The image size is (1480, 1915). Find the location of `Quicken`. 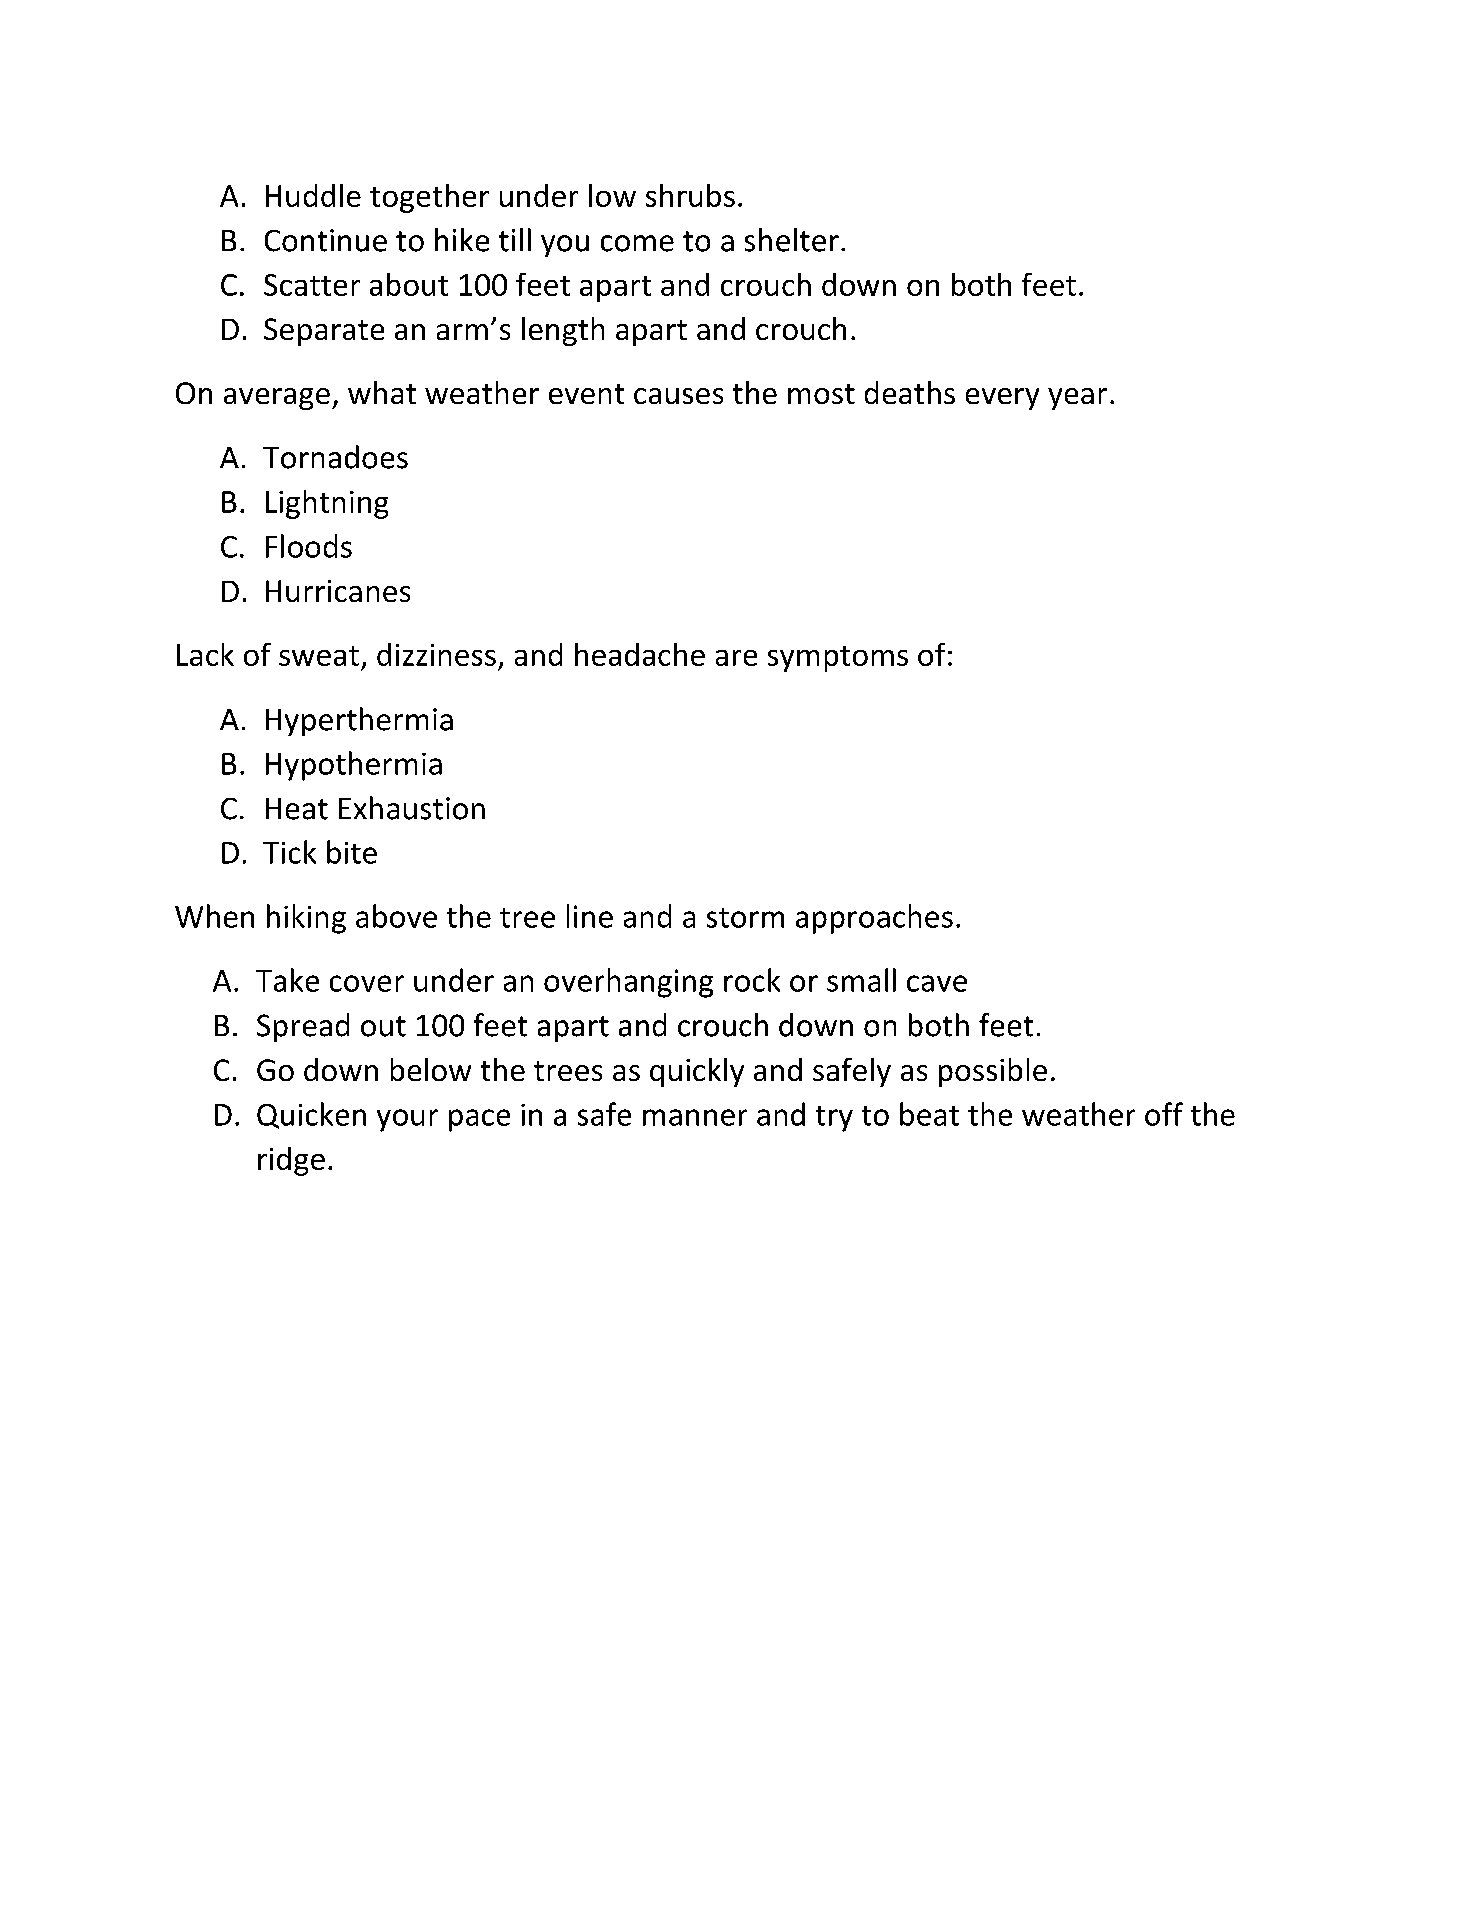

Quicken is located at coordinates (311, 1115).
